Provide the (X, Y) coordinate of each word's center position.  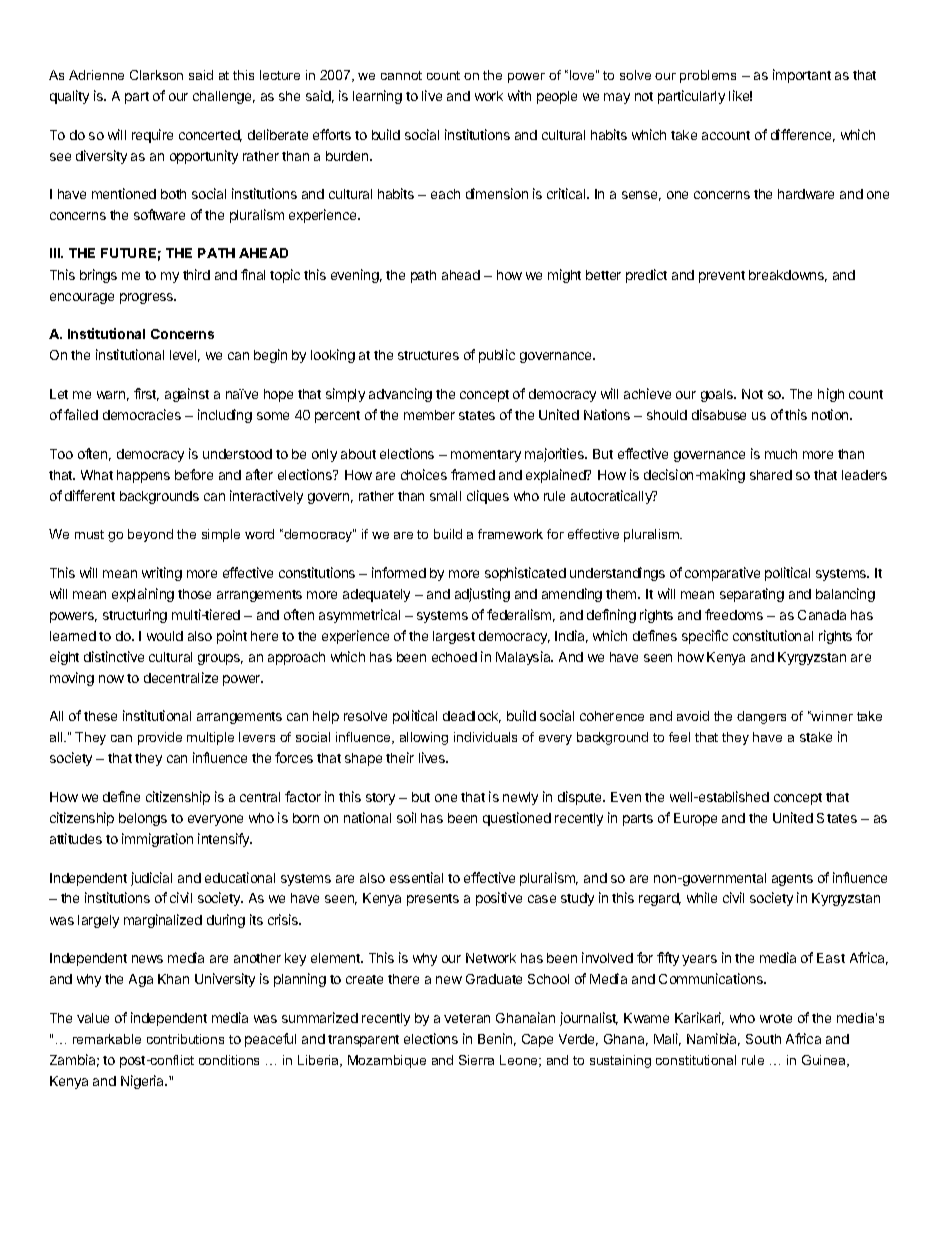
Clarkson (156, 75)
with (519, 95)
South (763, 1039)
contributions (185, 1039)
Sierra (476, 1060)
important (802, 76)
